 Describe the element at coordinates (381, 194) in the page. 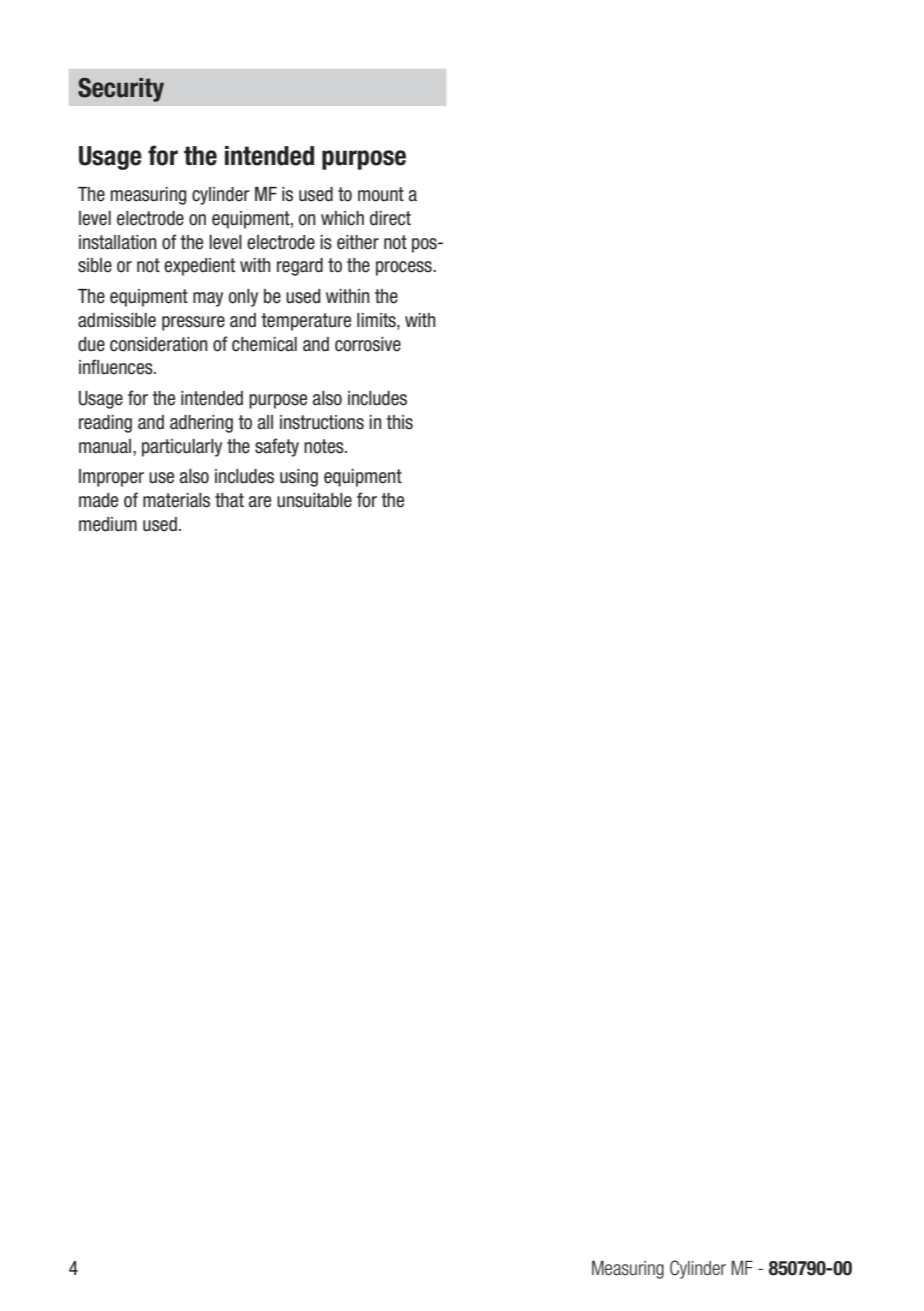

I see `mount` at that location.
